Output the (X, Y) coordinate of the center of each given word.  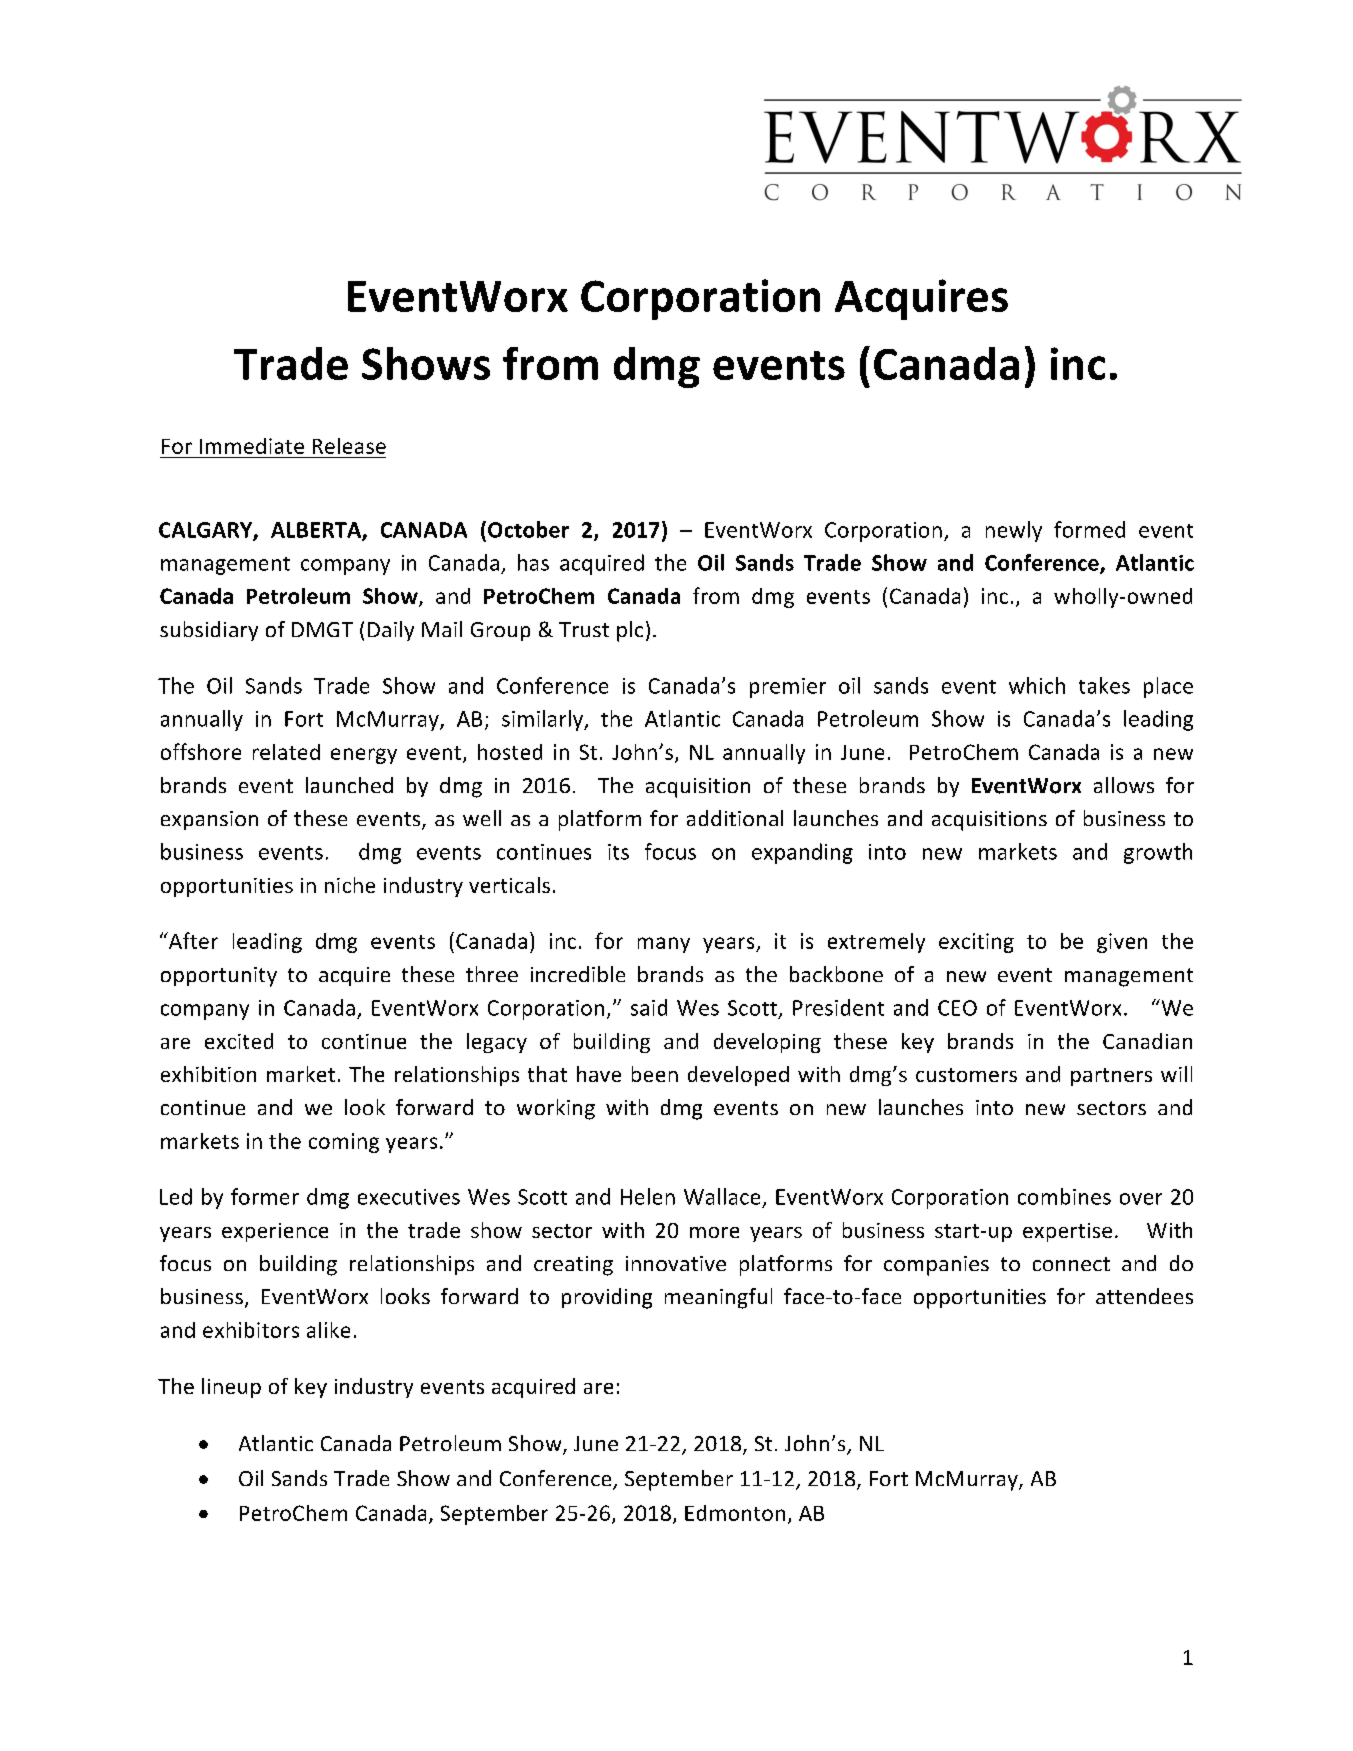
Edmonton (735, 1513)
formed (1089, 529)
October (528, 529)
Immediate (252, 446)
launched (349, 785)
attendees (1144, 1296)
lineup (231, 1388)
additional (735, 818)
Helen (648, 1196)
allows (1124, 785)
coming (344, 1143)
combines (1064, 1196)
